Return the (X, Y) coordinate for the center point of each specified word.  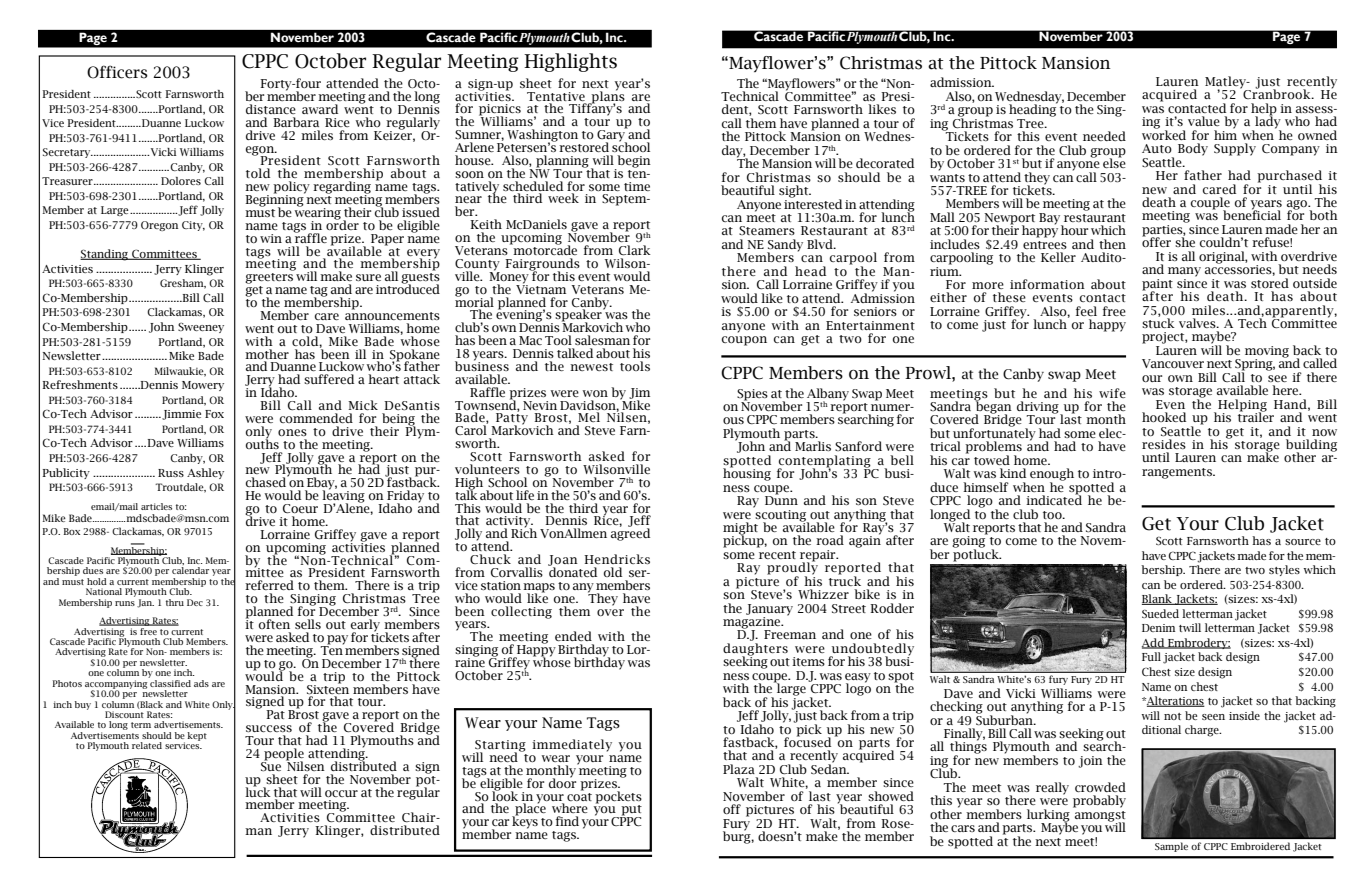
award (320, 109)
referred (269, 585)
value (1204, 121)
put (630, 811)
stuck (1158, 322)
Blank (1158, 599)
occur (341, 793)
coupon (744, 341)
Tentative (556, 96)
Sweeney (201, 328)
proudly (792, 568)
